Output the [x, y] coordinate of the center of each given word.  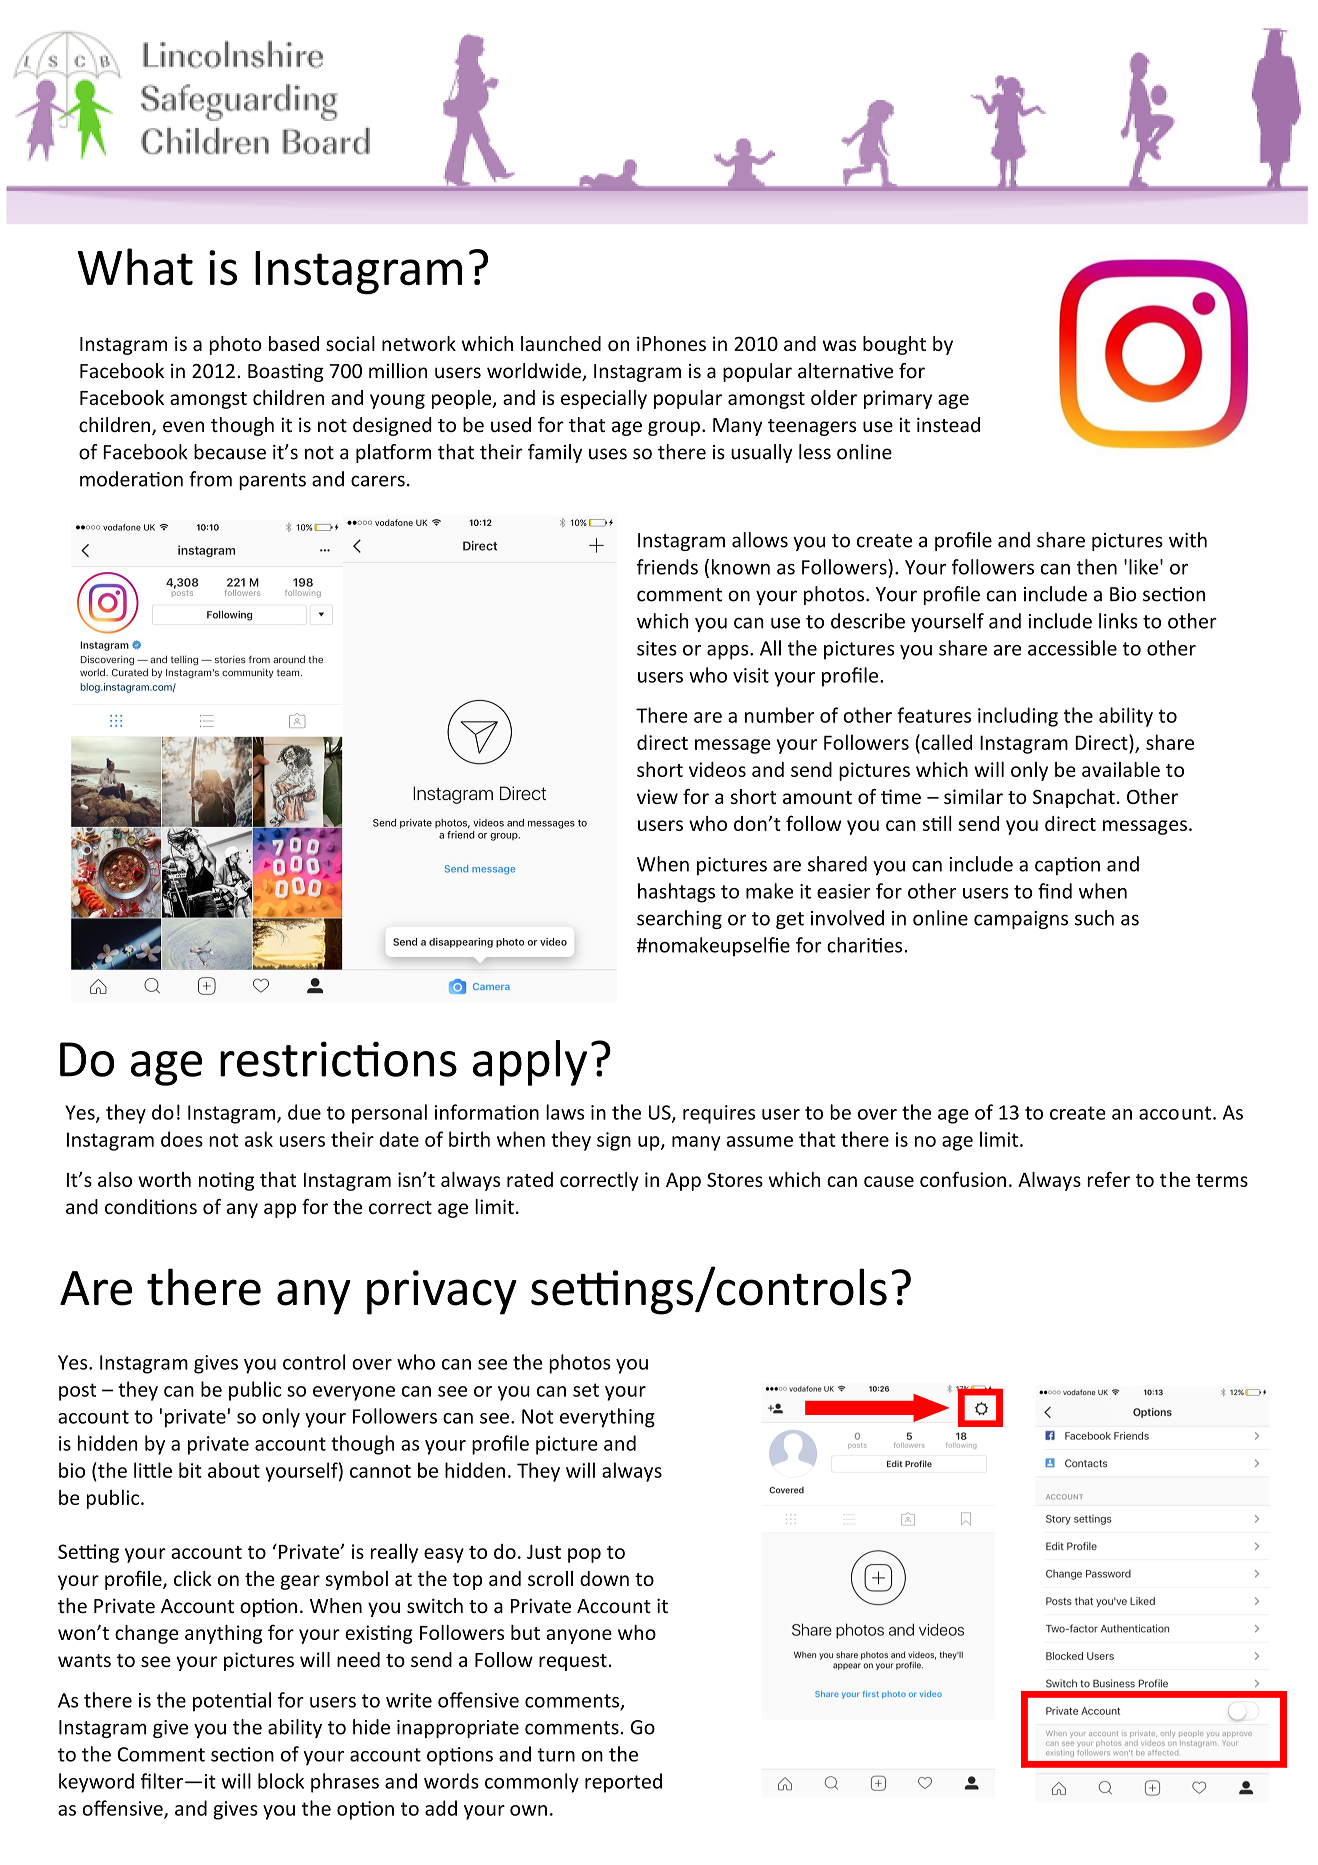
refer [1108, 1179]
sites [657, 648]
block [281, 1781]
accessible [1072, 648]
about [234, 1470]
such [1094, 918]
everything [607, 1418]
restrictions [338, 1059]
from [210, 479]
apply [530, 1063]
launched [561, 343]
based [294, 343]
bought [894, 345]
